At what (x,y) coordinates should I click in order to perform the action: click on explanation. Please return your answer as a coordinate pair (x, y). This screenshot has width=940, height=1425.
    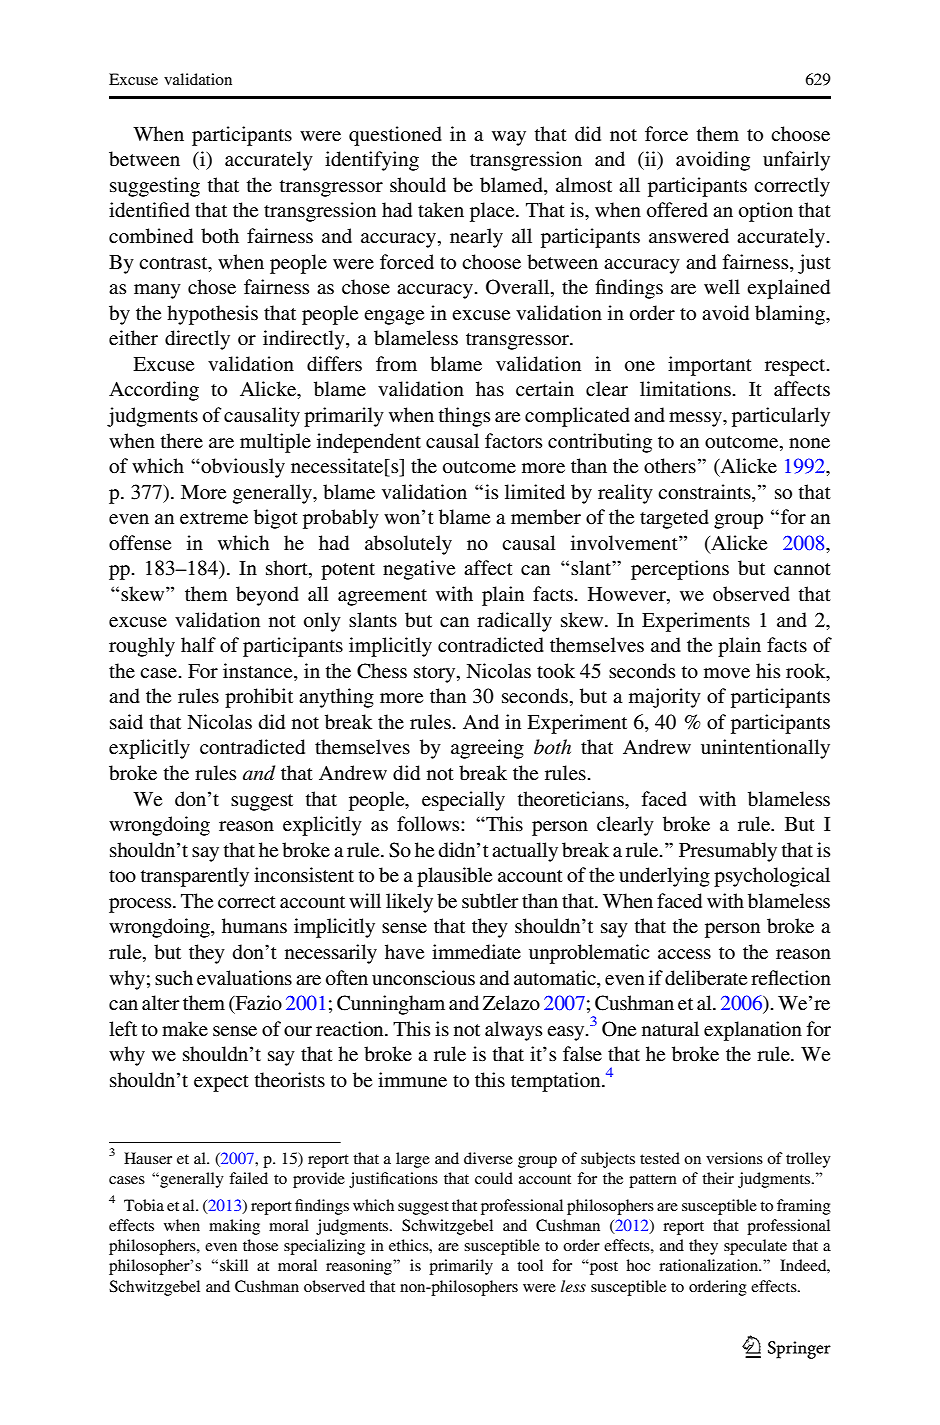
    Looking at the image, I should click on (753, 1031).
